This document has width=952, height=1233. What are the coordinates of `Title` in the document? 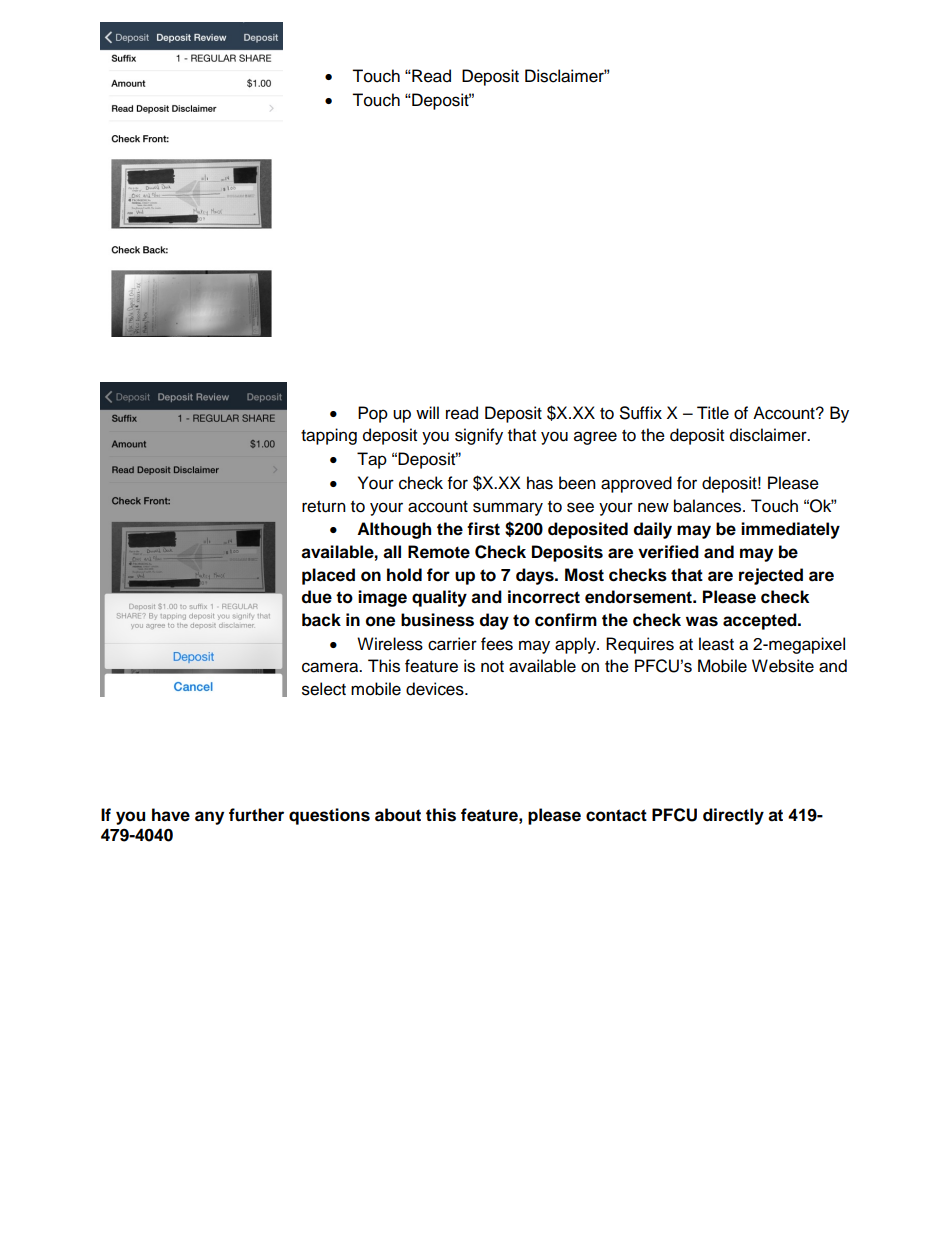 It's located at (713, 413).
